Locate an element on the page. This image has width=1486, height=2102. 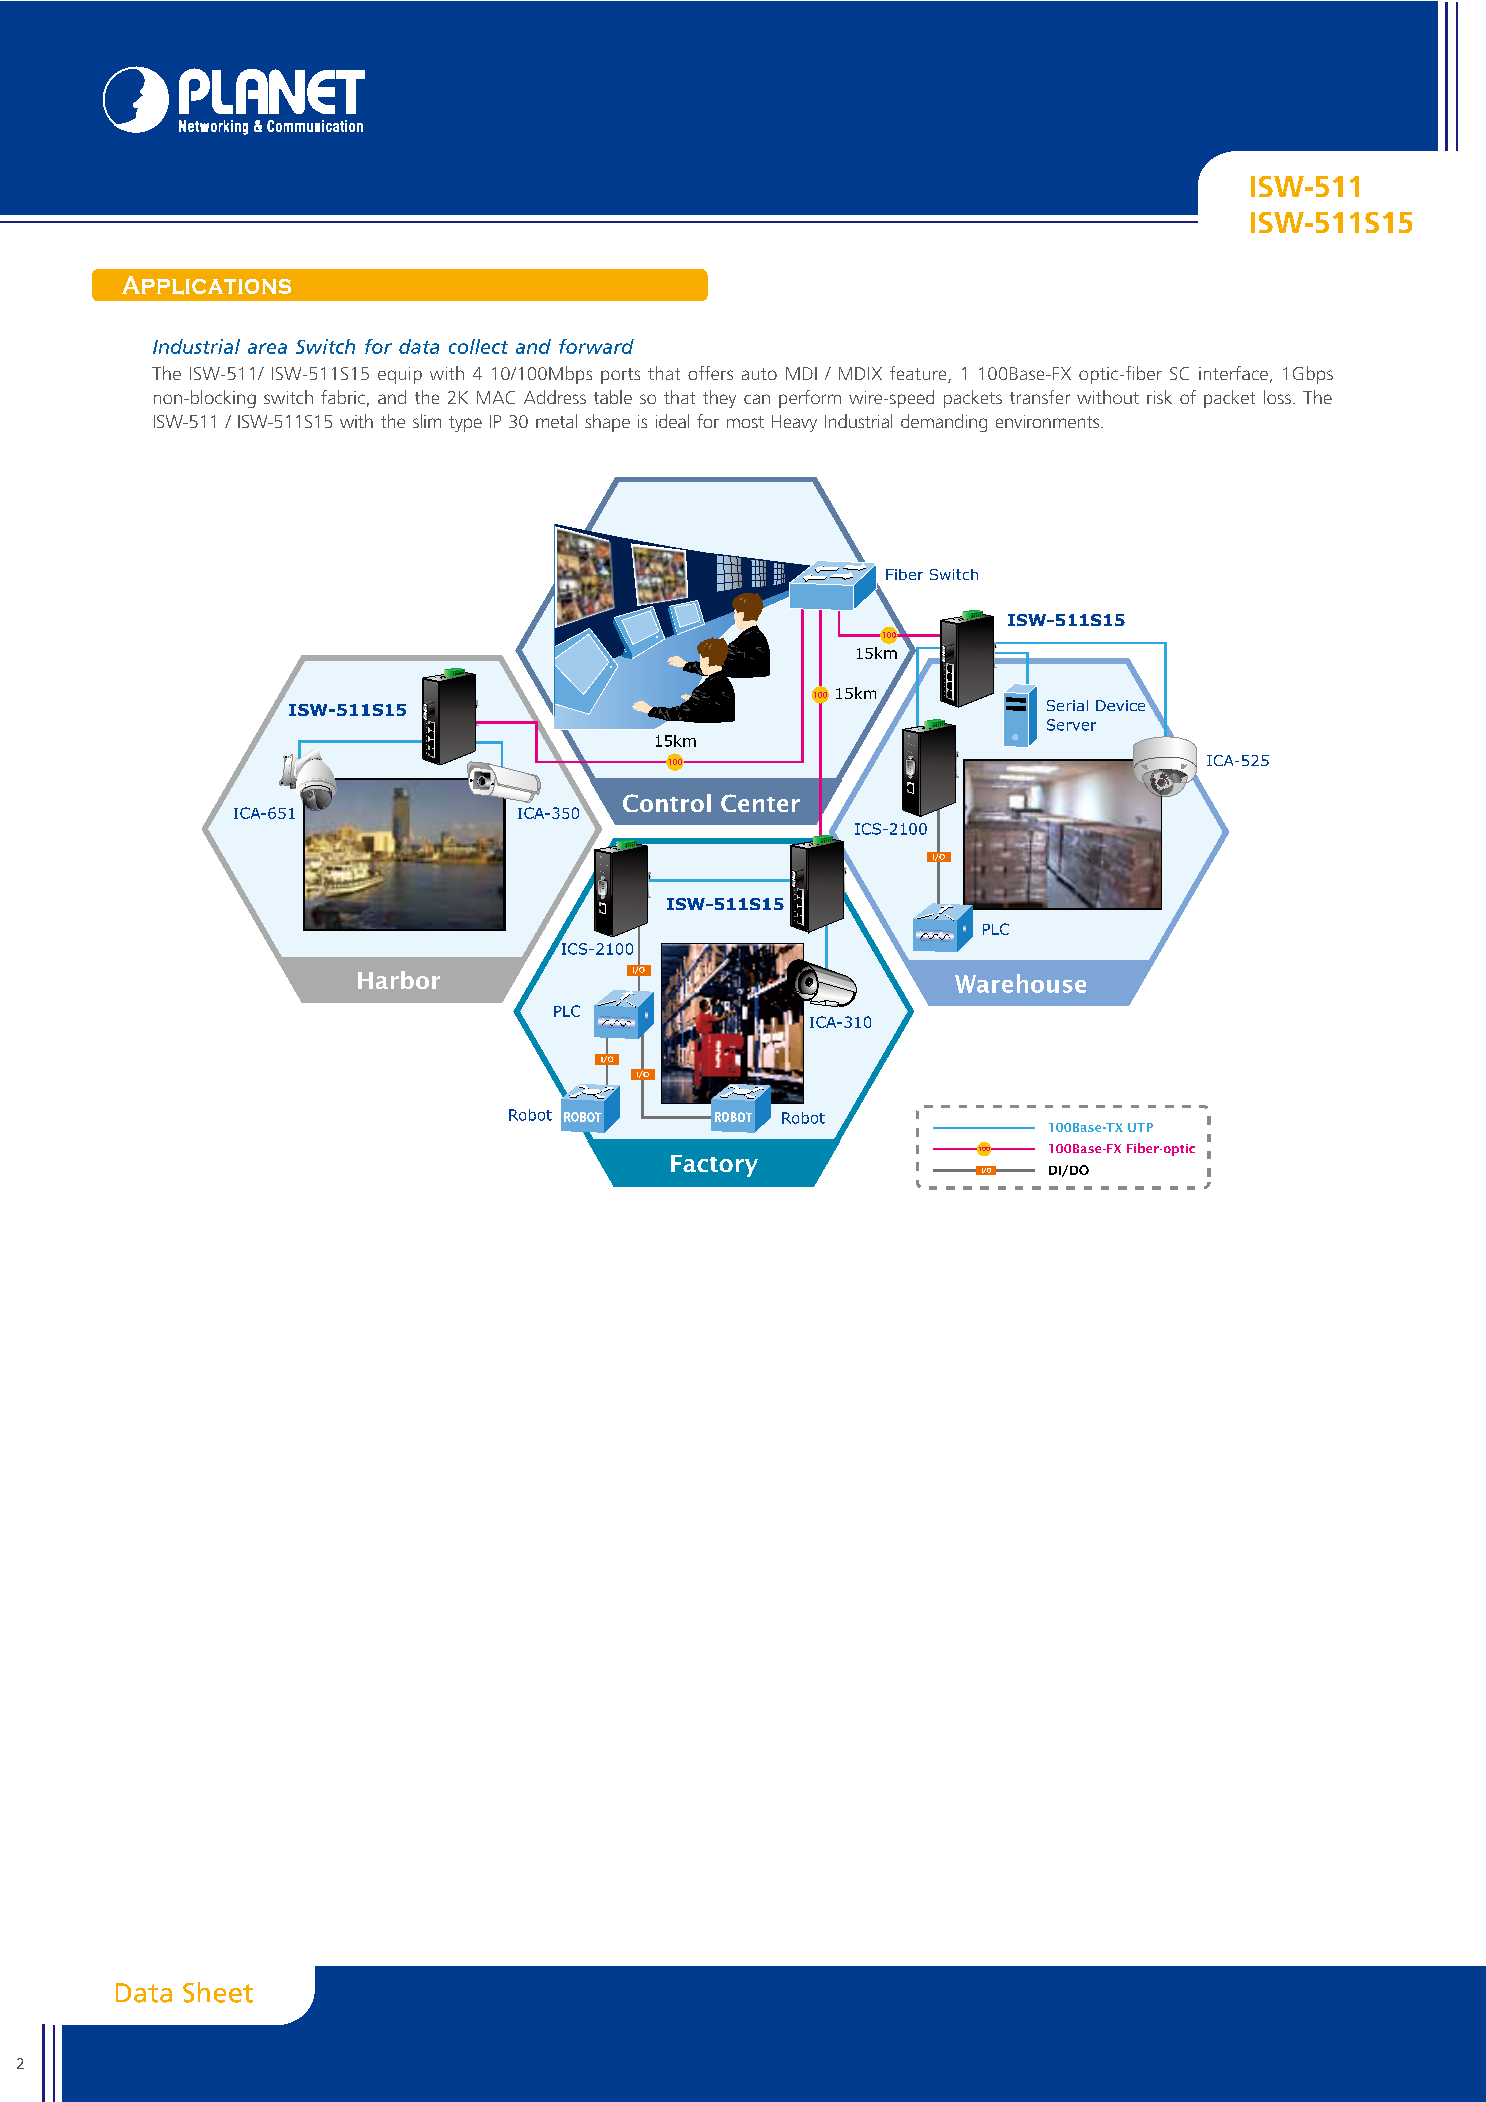
Control is located at coordinates (667, 803).
